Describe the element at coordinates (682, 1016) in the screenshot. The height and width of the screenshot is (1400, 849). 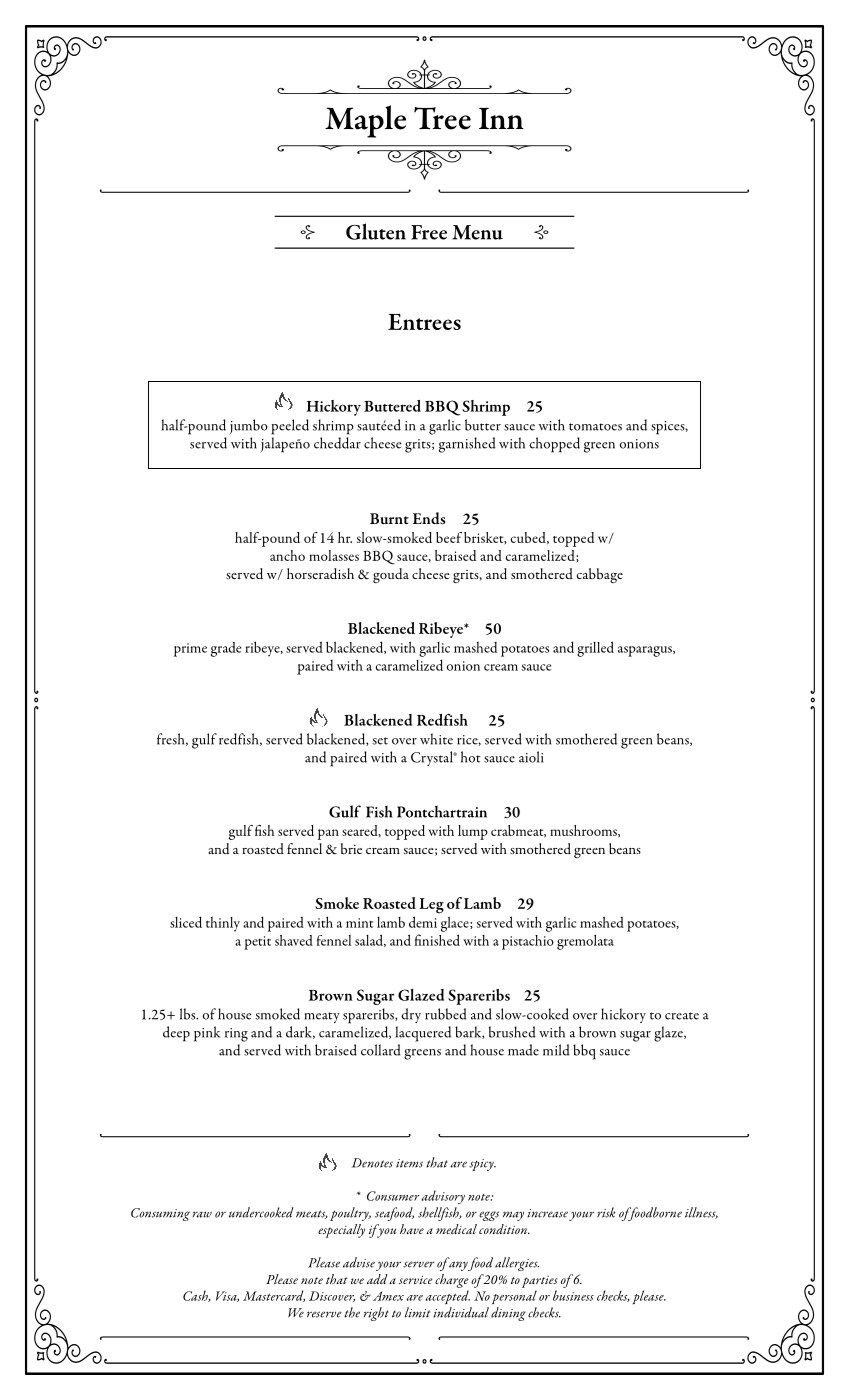
I see `create` at that location.
